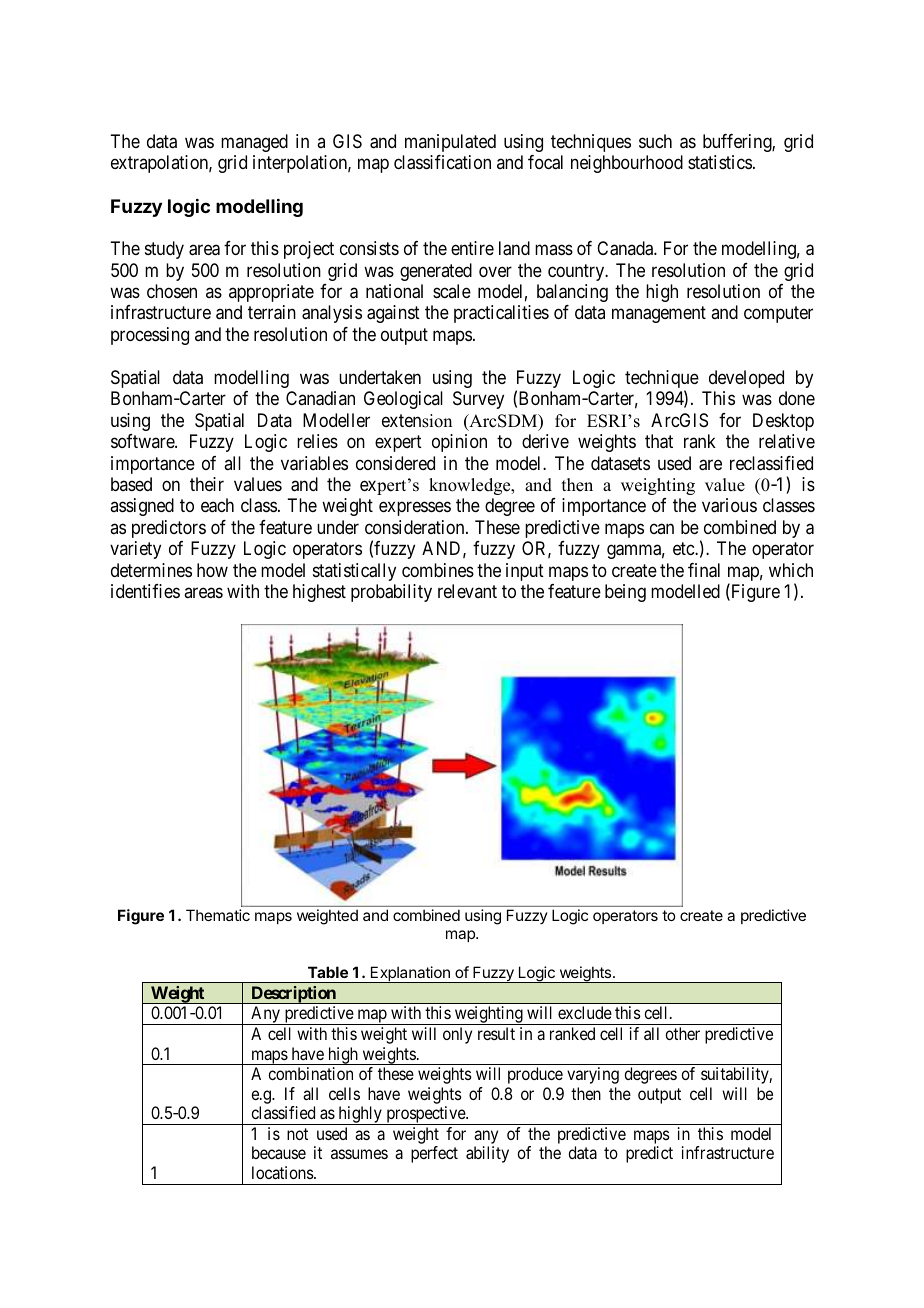  I want to click on statistics, so click(720, 162).
